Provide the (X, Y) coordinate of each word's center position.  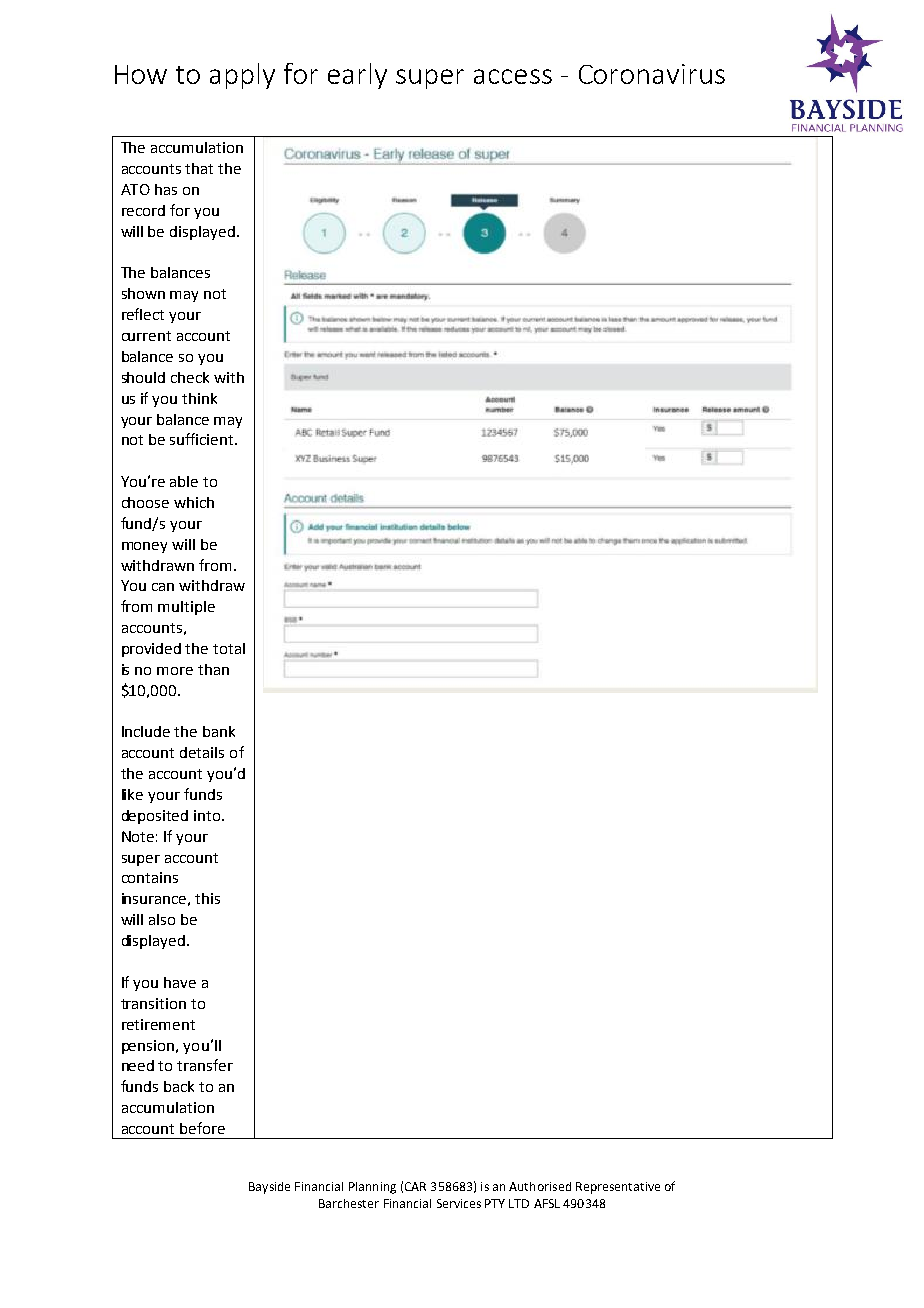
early (357, 76)
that (199, 168)
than (213, 669)
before (202, 1128)
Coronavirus (652, 74)
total (229, 648)
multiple (186, 608)
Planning (372, 1188)
